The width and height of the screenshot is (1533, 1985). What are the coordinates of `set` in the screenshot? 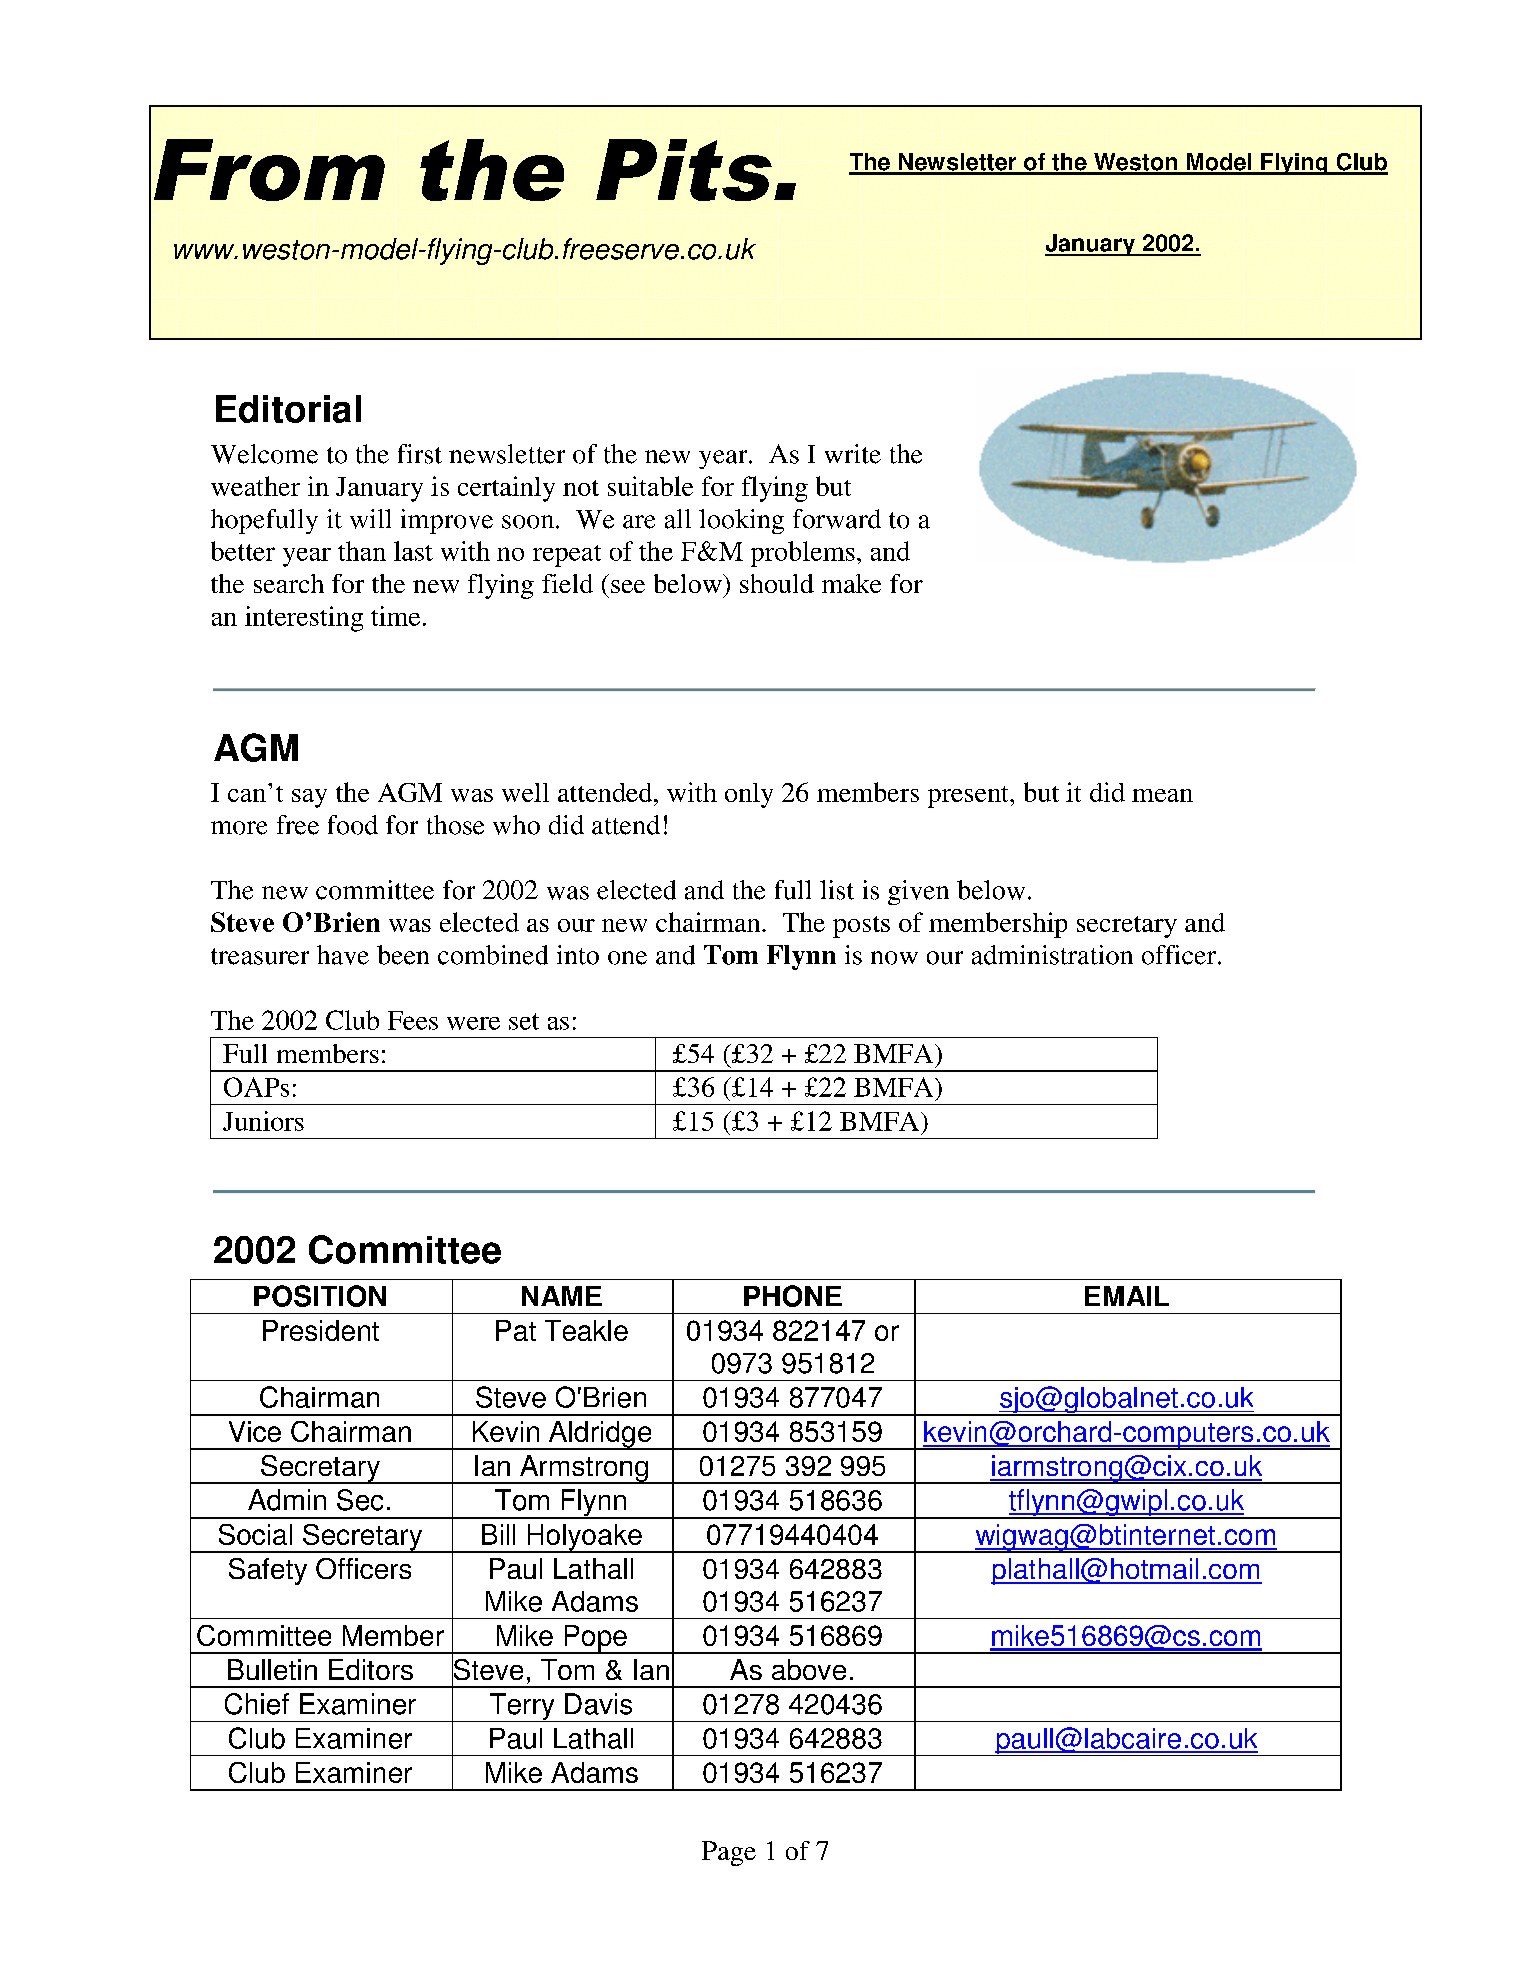 It's located at (524, 1021).
